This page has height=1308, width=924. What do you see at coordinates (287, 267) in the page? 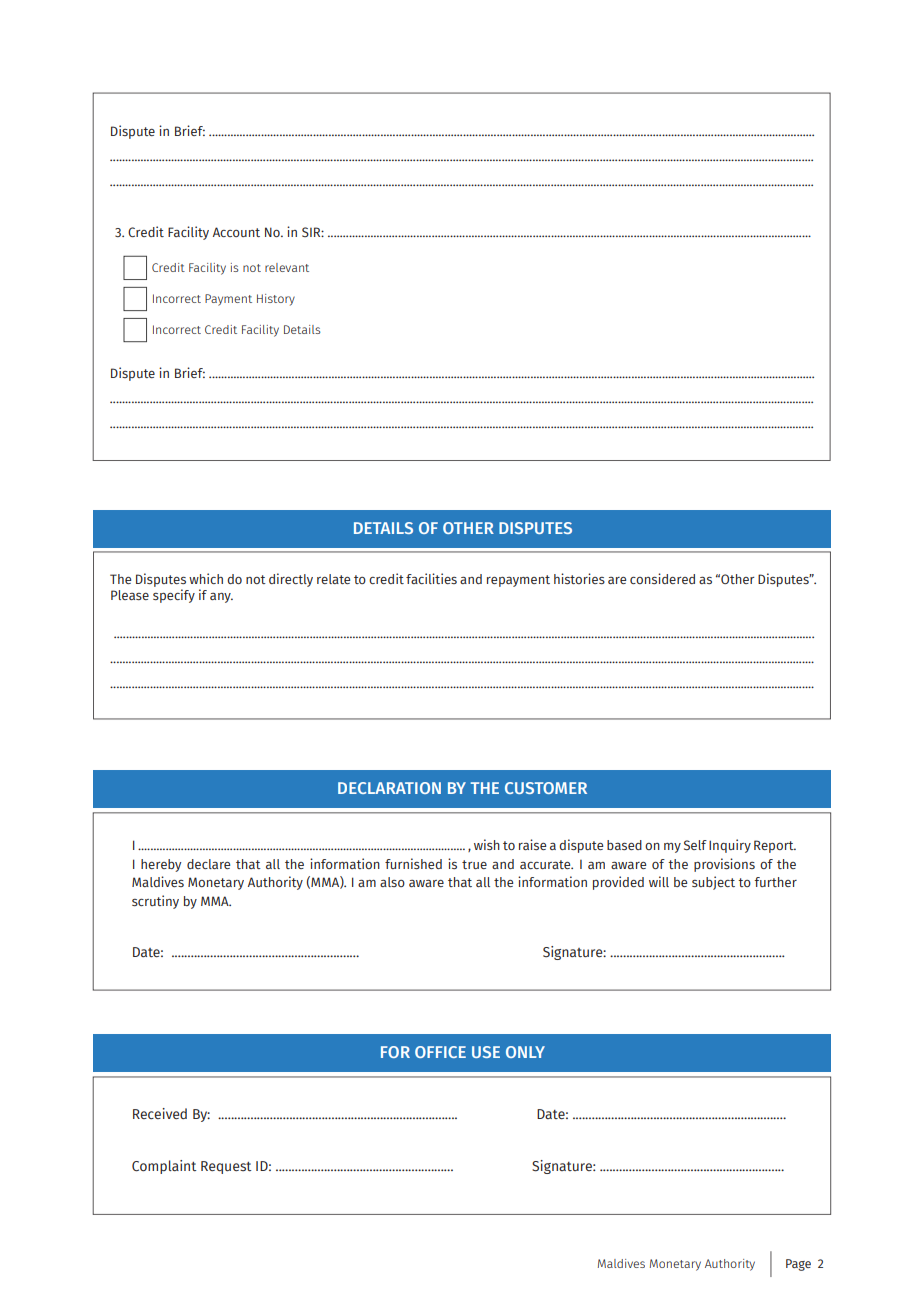
I see `relevant` at bounding box center [287, 267].
